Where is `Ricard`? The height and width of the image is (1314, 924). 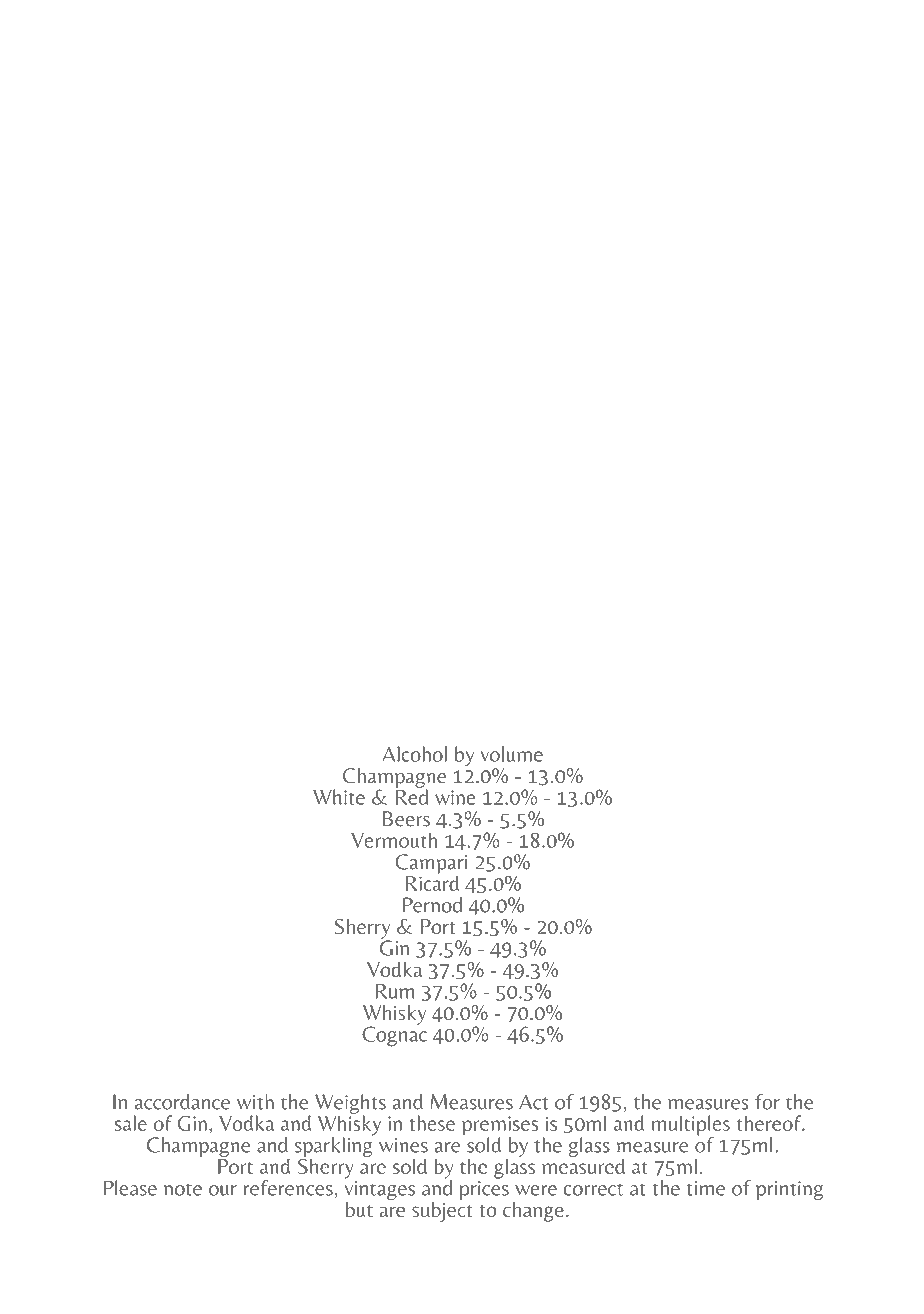
Ricard is located at coordinates (432, 882).
